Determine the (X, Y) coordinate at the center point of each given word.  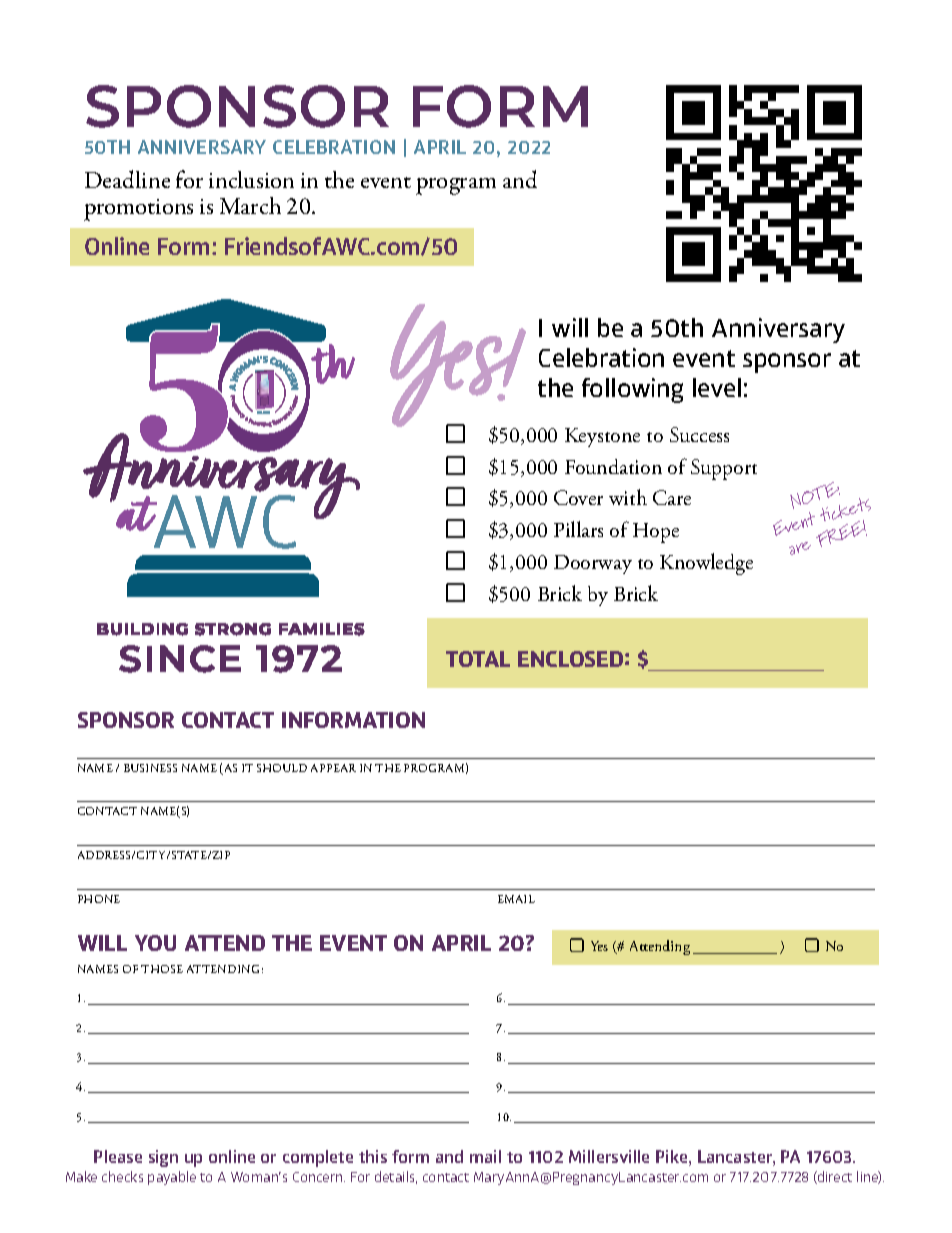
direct (834, 1177)
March (250, 205)
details (396, 1177)
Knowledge (706, 564)
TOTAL (478, 659)
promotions (138, 210)
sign (163, 1158)
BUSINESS (150, 768)
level (717, 387)
